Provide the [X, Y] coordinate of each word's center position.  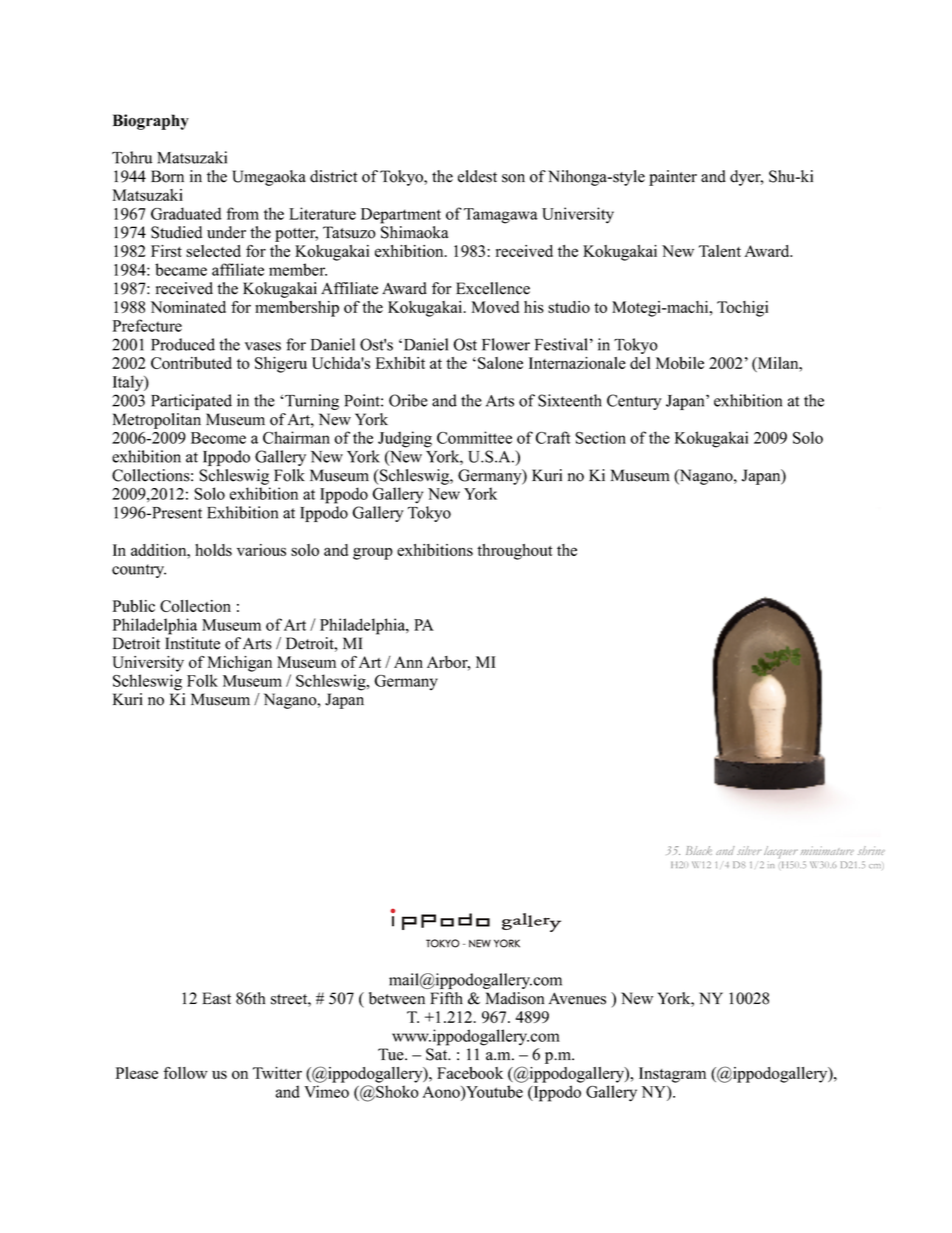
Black [699, 850]
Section [600, 437]
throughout [514, 552]
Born [167, 176]
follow [186, 1073]
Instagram [672, 1075]
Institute [192, 643]
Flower [506, 344]
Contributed [191, 363]
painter [673, 178]
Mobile [680, 363]
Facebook [470, 1073]
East [216, 998]
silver [749, 850]
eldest [477, 176]
